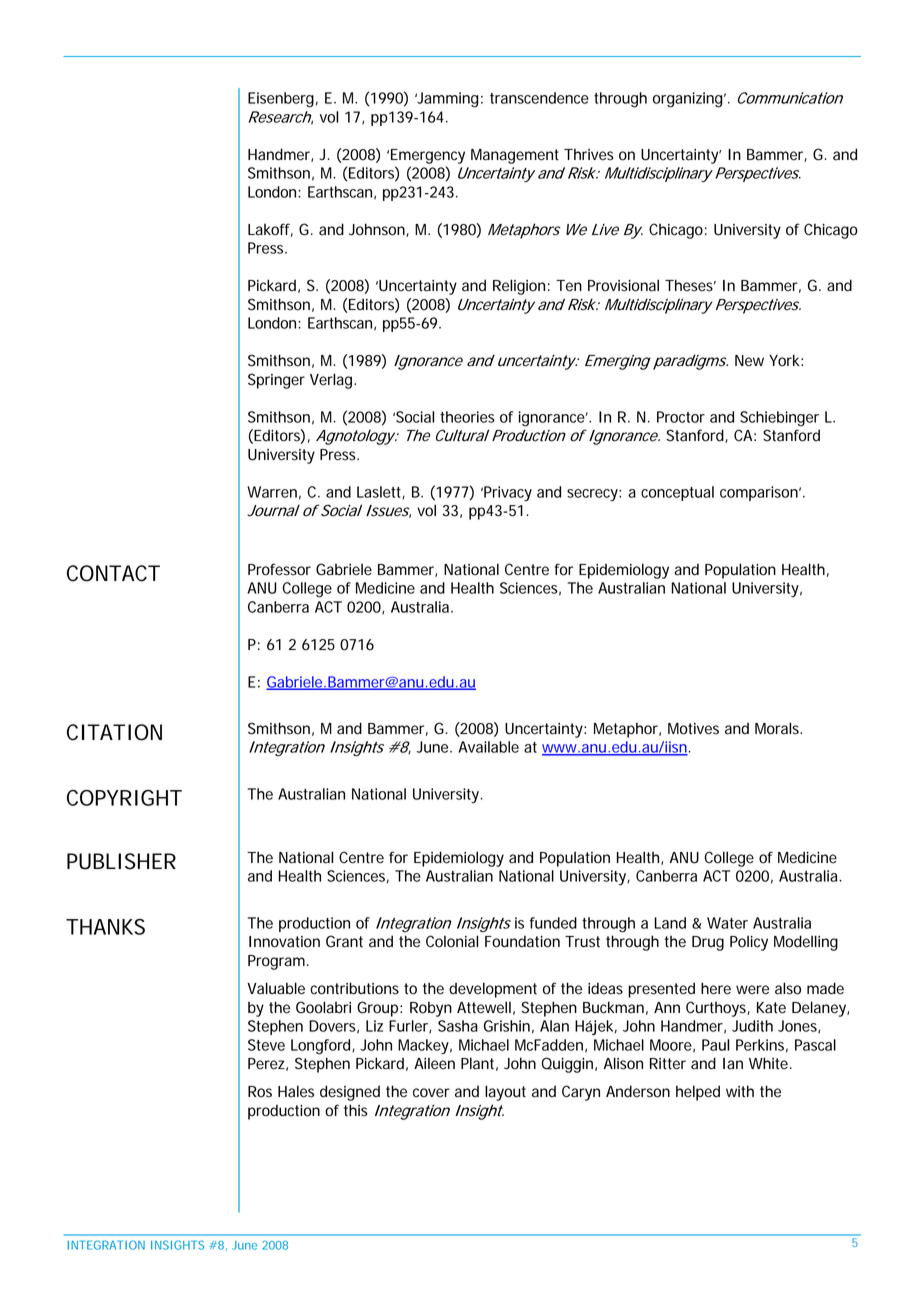 The image size is (924, 1308). What do you see at coordinates (281, 100) in the screenshot?
I see `Eisenberg` at bounding box center [281, 100].
